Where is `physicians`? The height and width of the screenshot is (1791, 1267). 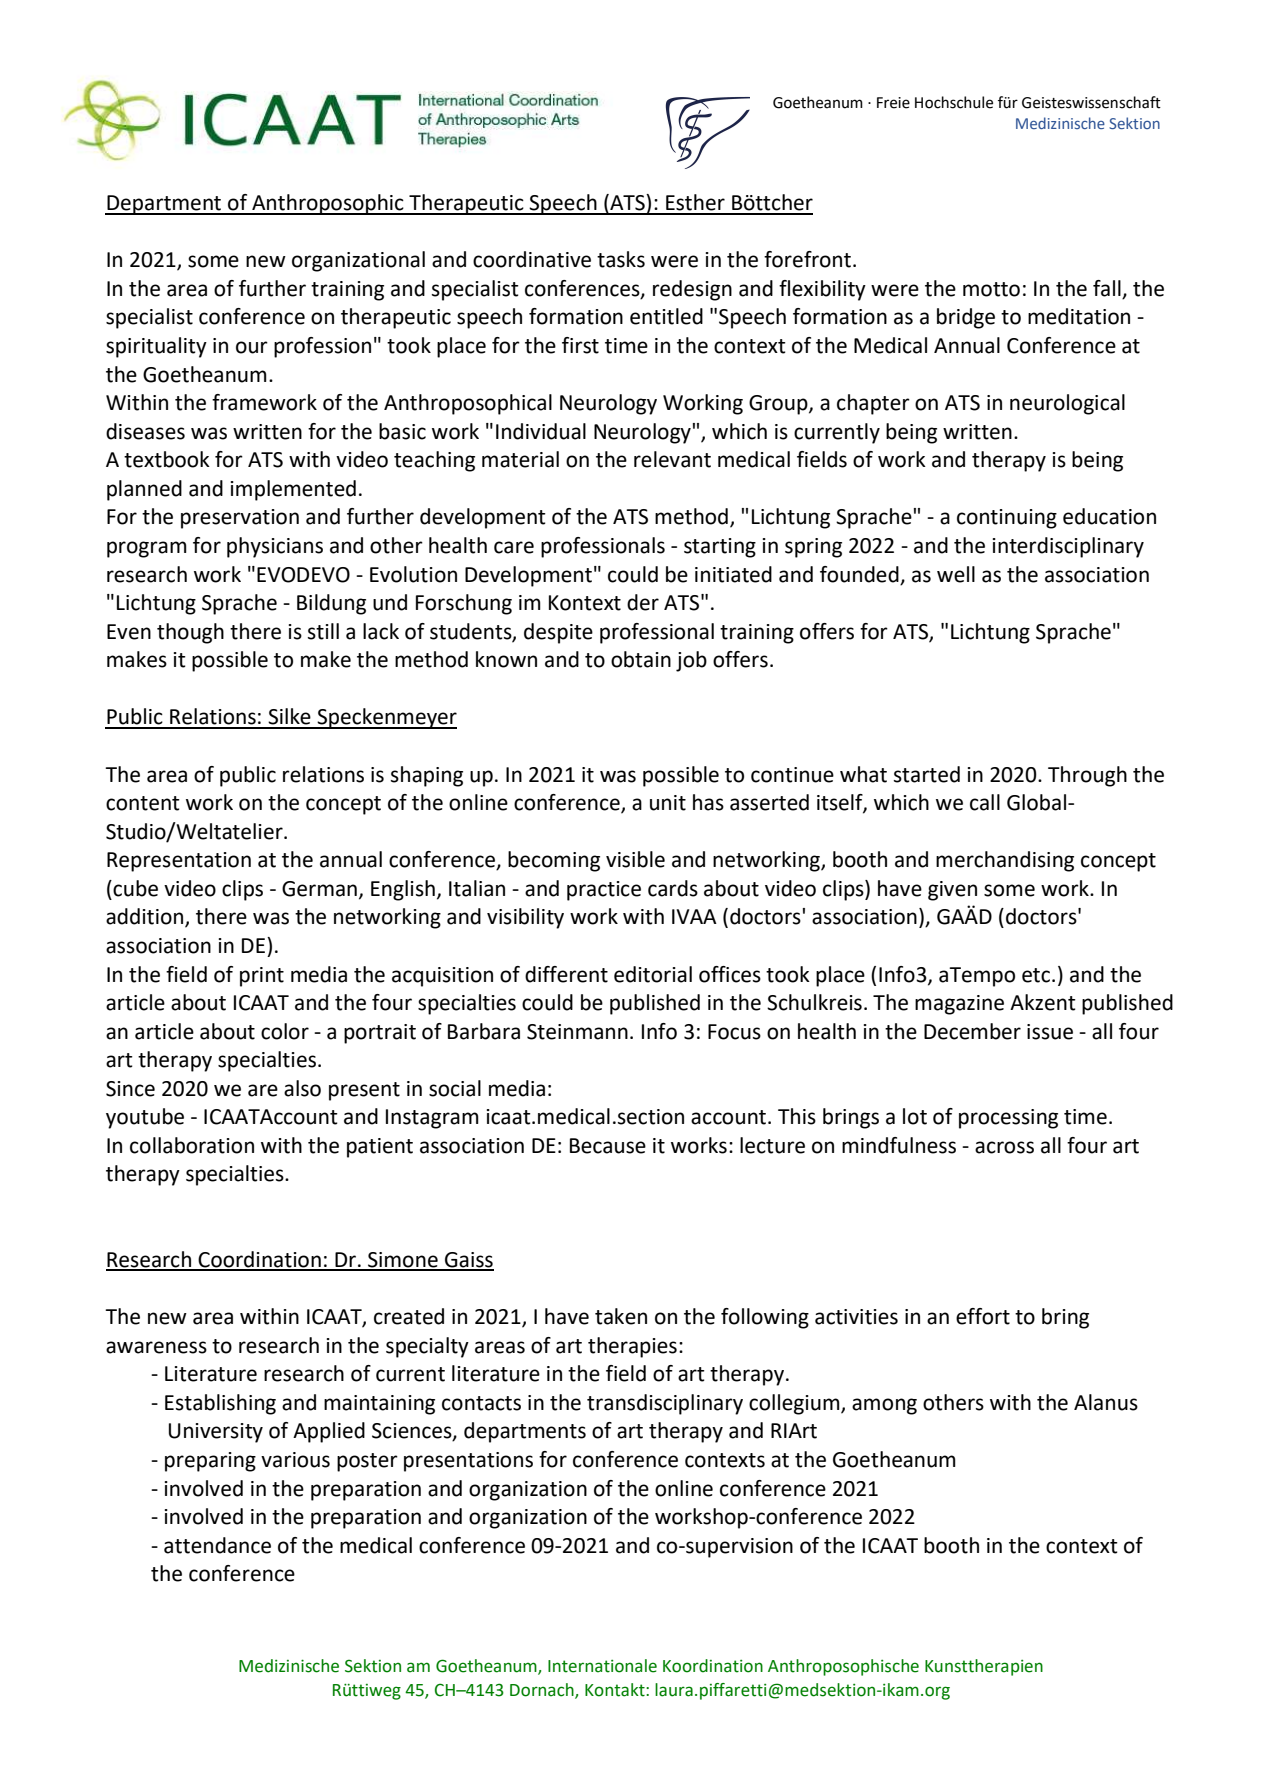 physicians is located at coordinates (275, 547).
